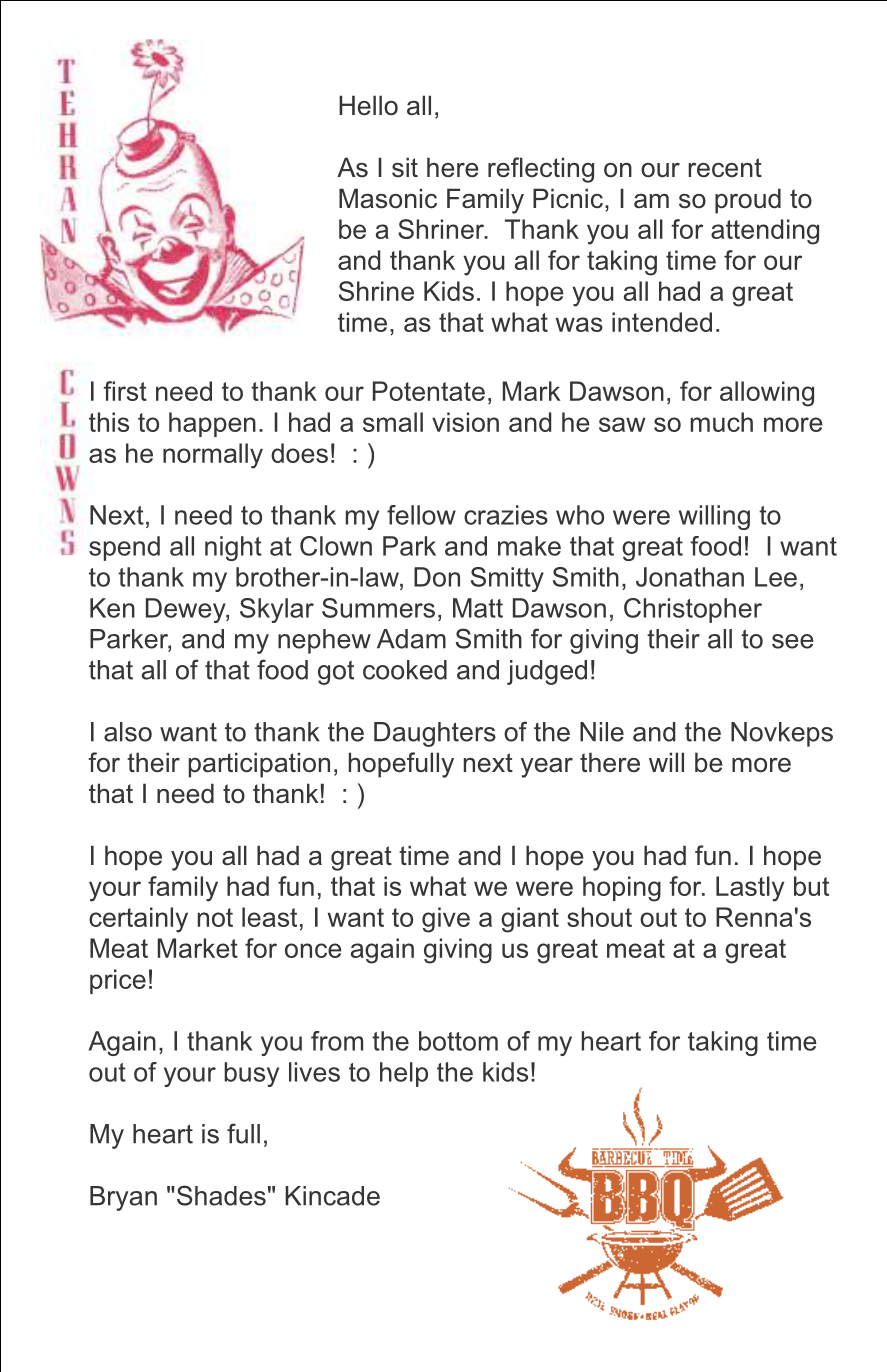 This page has height=1372, width=887. Describe the element at coordinates (220, 1195) in the page. I see `Shades` at that location.
